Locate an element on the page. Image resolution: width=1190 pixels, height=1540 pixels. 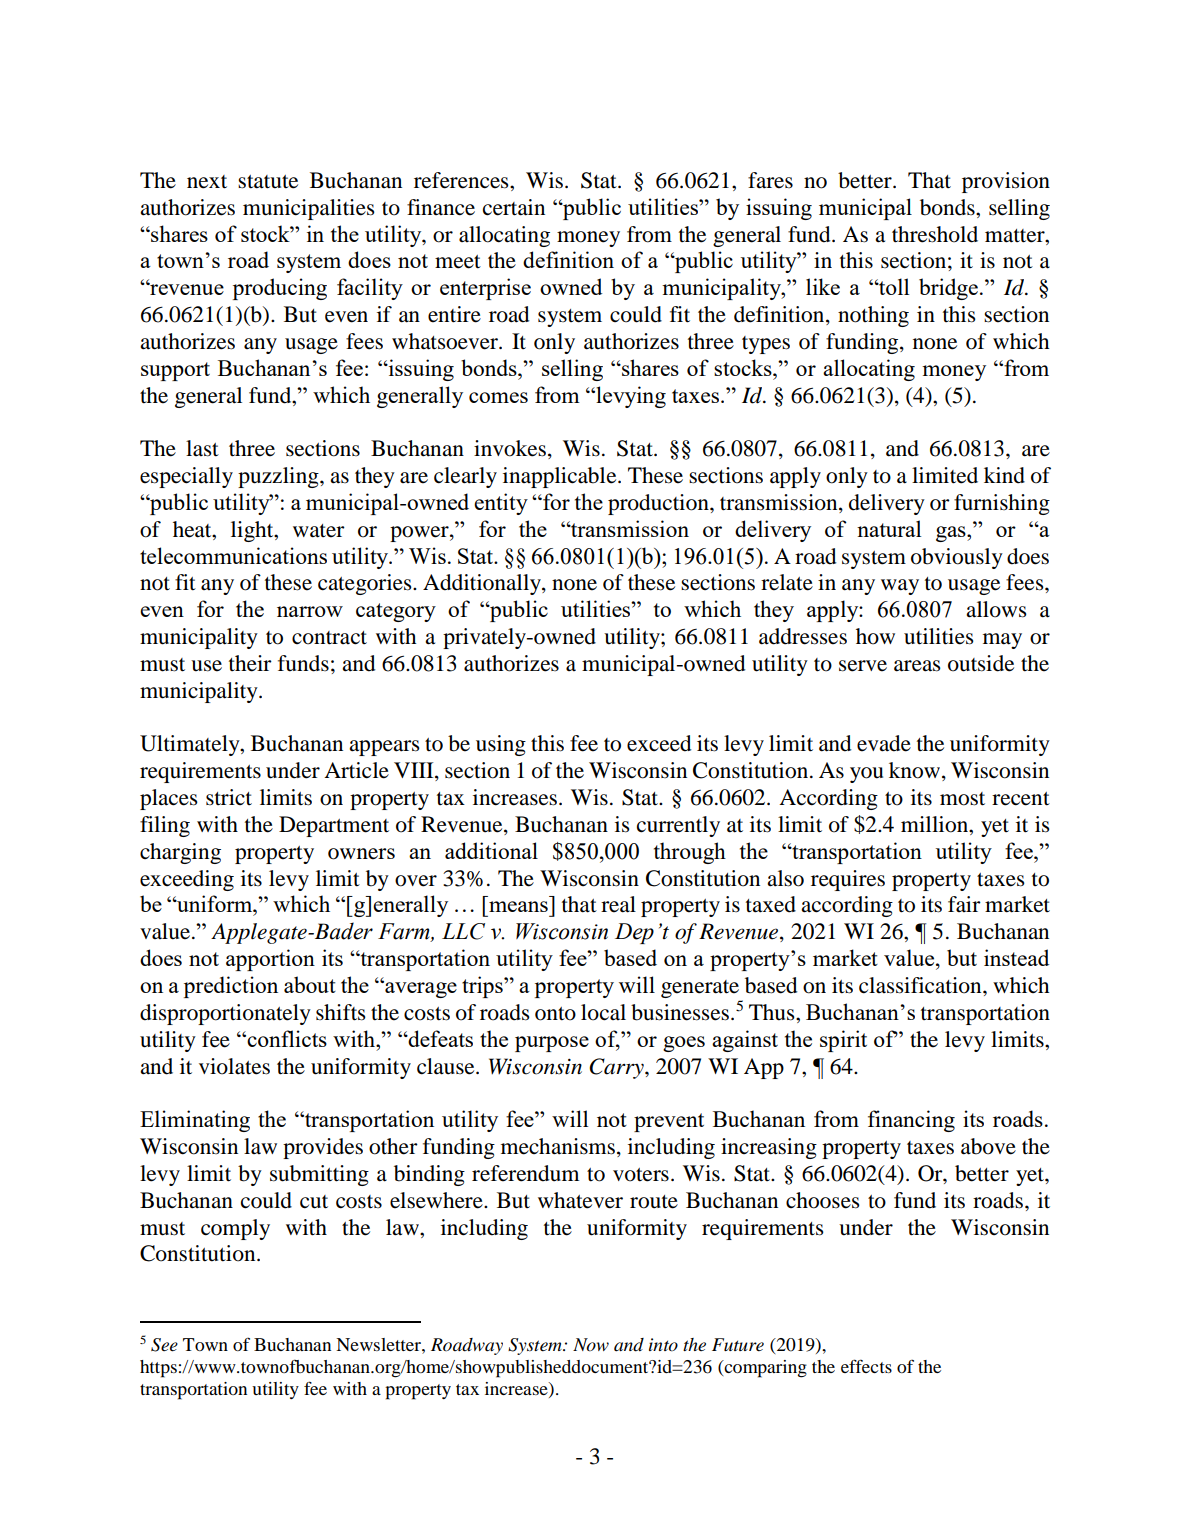
See is located at coordinates (164, 1345).
